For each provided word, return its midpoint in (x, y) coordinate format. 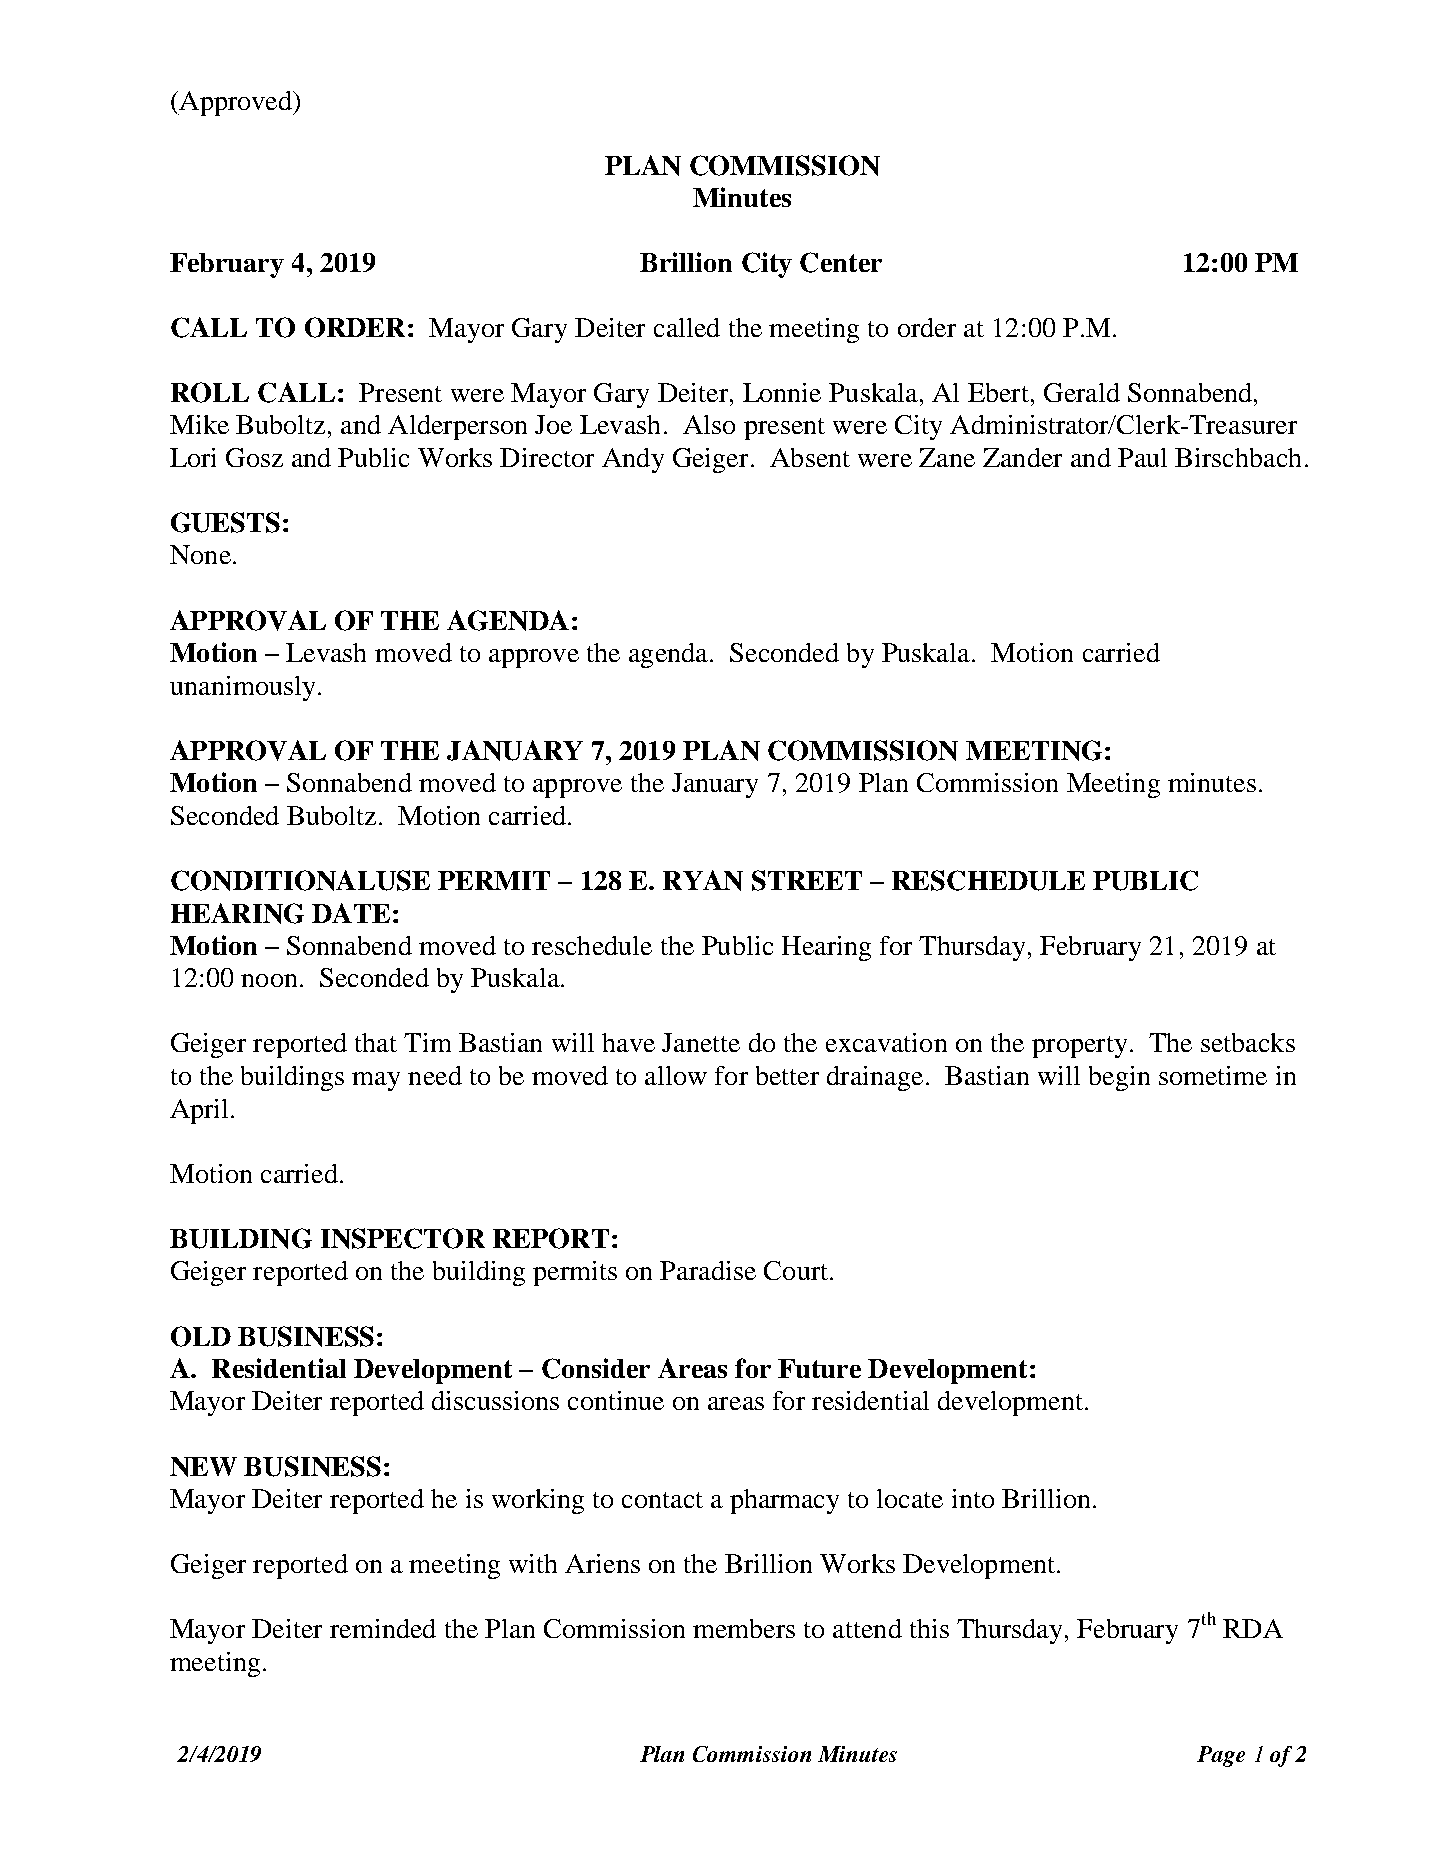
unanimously (242, 688)
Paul (1142, 457)
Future (819, 1368)
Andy (633, 460)
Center (841, 262)
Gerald (1082, 392)
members (744, 1628)
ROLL (210, 392)
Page (1221, 1756)
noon (269, 980)
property (1079, 1047)
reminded (383, 1628)
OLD (201, 1336)
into (973, 1498)
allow (676, 1075)
